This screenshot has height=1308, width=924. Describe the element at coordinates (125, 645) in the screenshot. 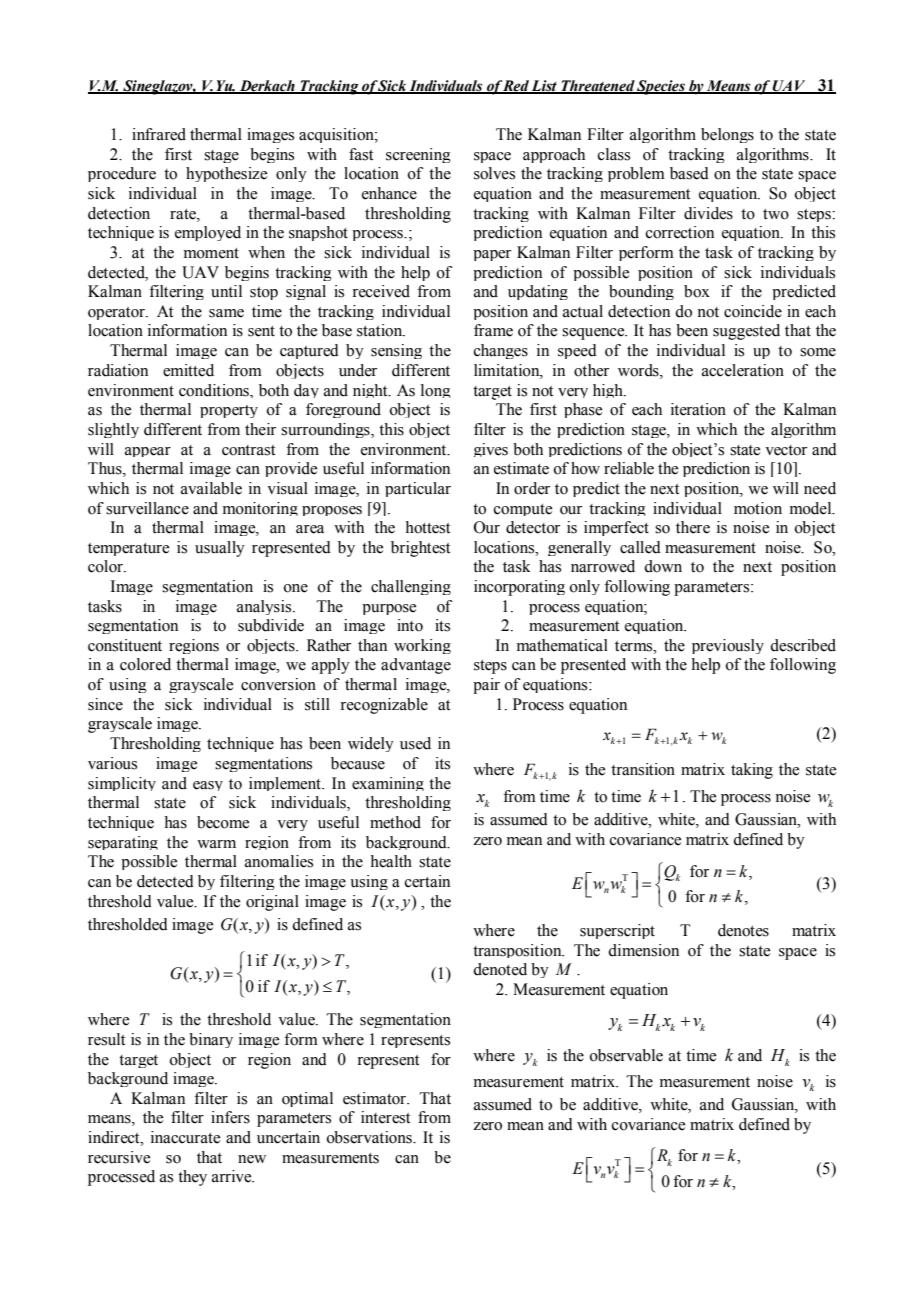

I see `constituent` at that location.
